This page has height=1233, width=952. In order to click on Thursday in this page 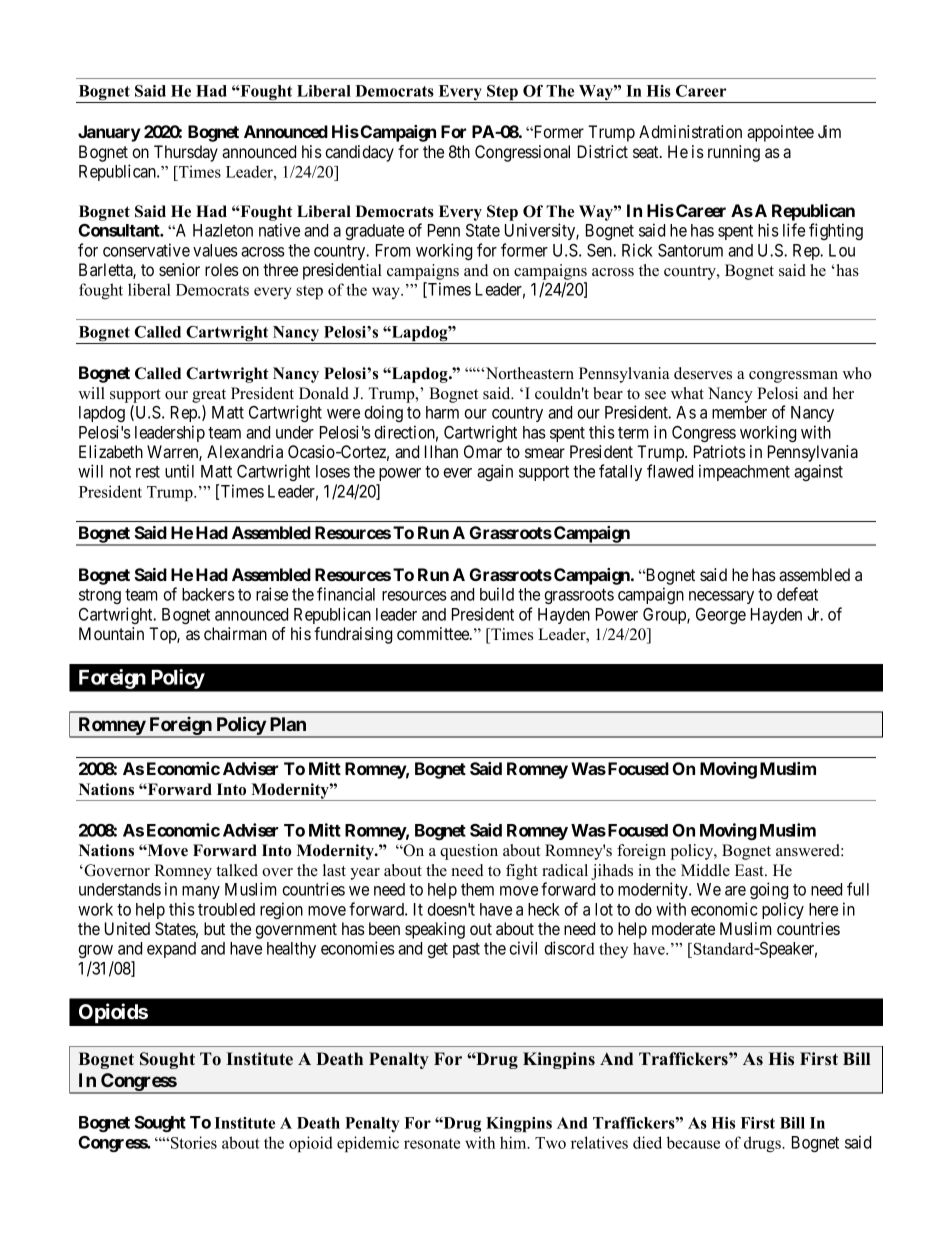, I will do `click(186, 153)`.
